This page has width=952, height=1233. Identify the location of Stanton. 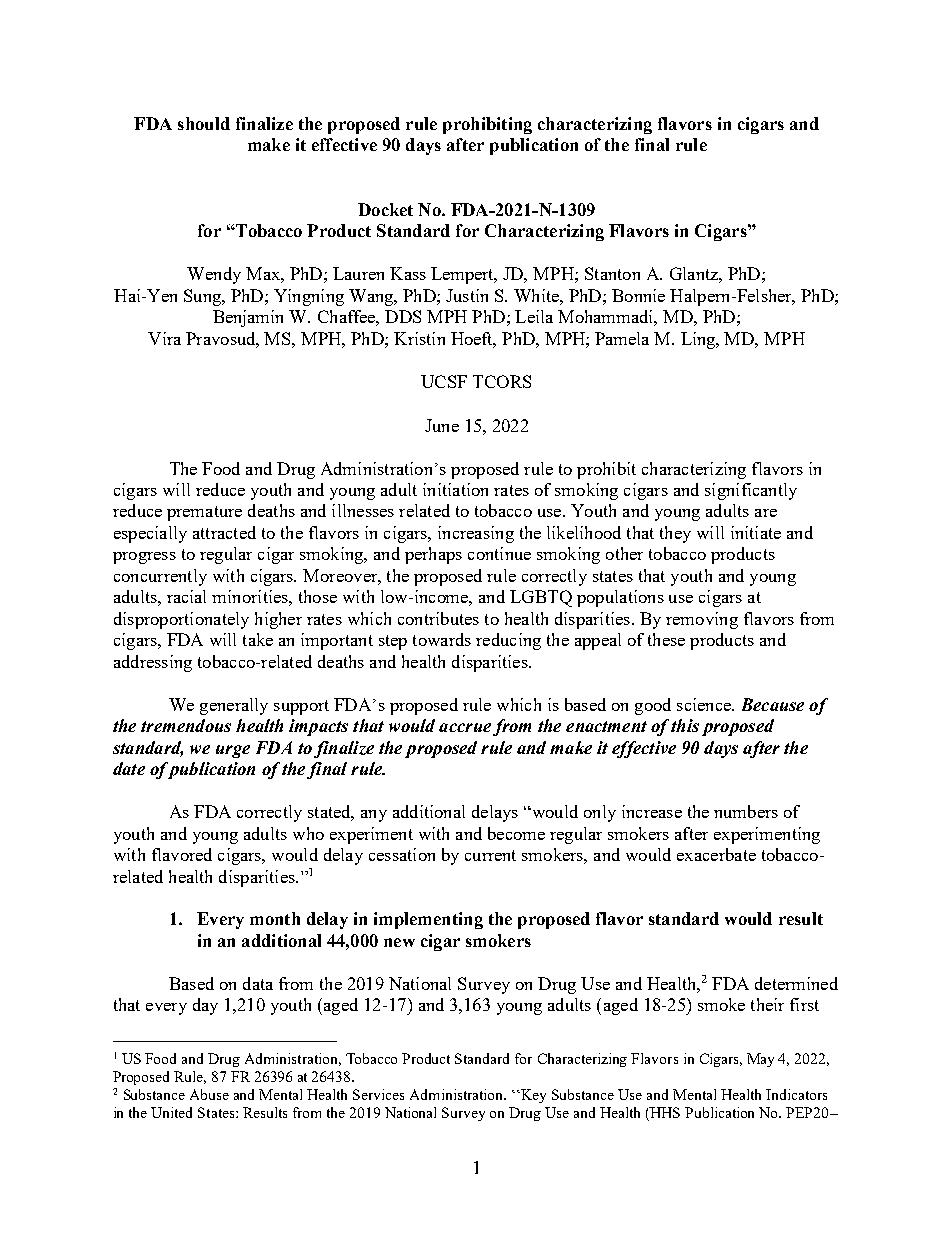
(612, 273).
